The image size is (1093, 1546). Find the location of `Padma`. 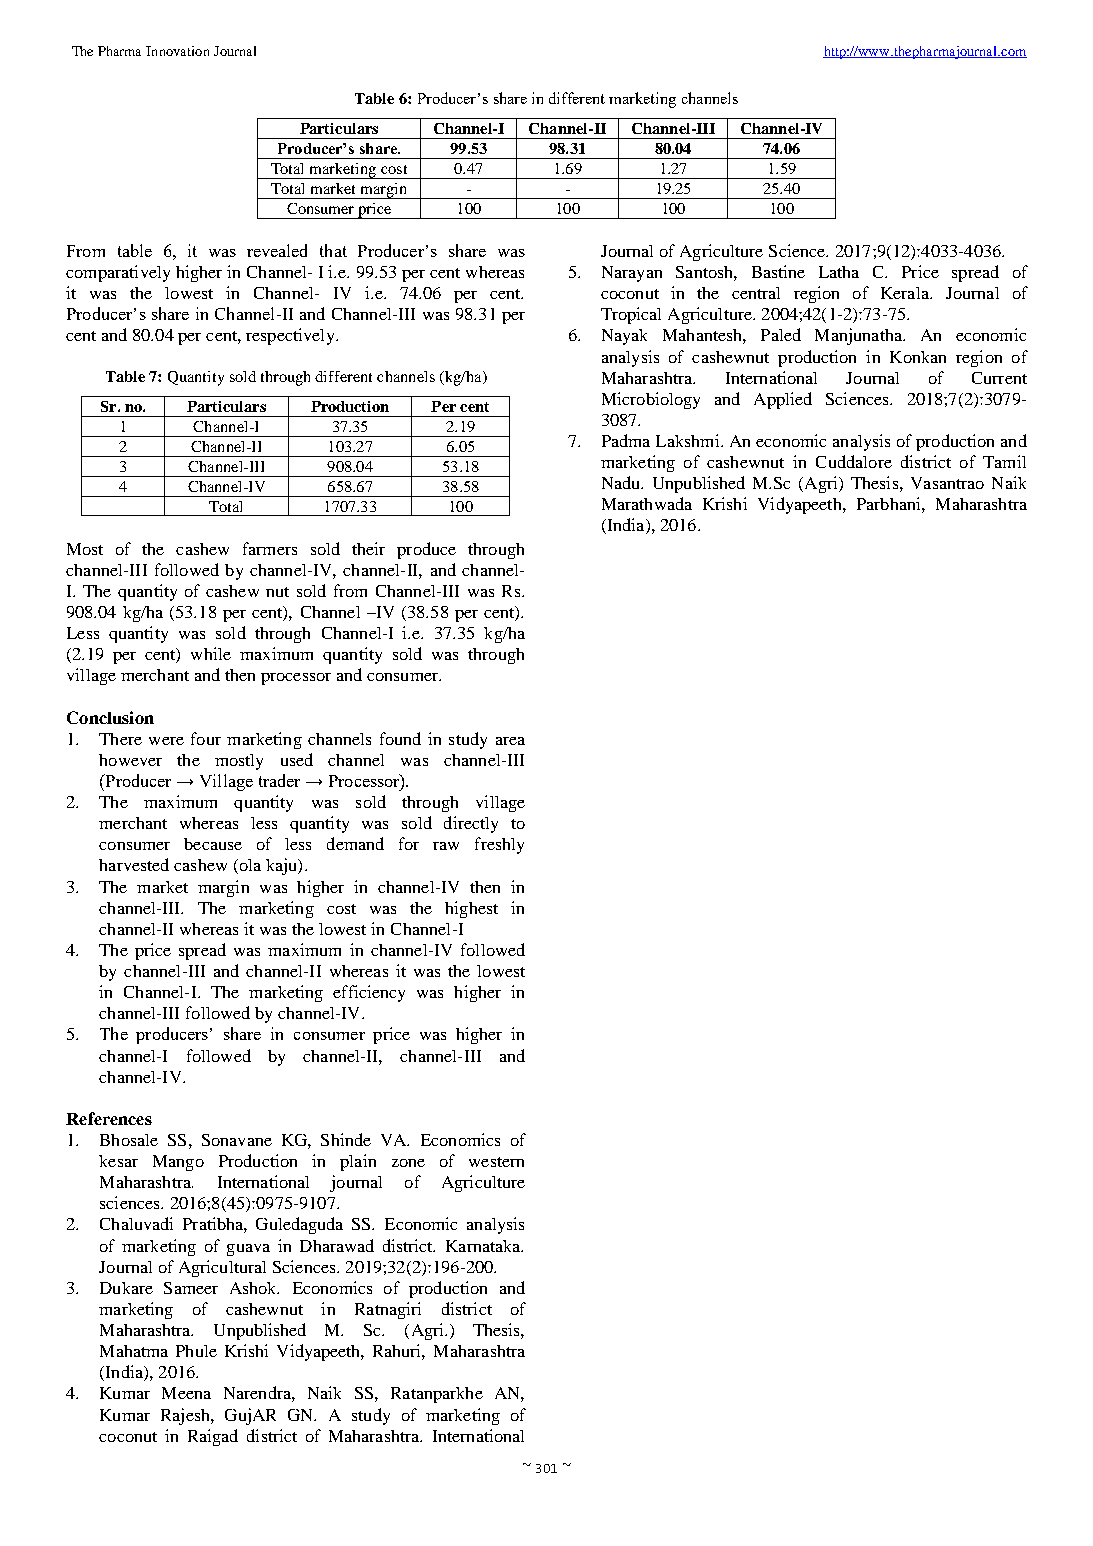

Padma is located at coordinates (626, 440).
